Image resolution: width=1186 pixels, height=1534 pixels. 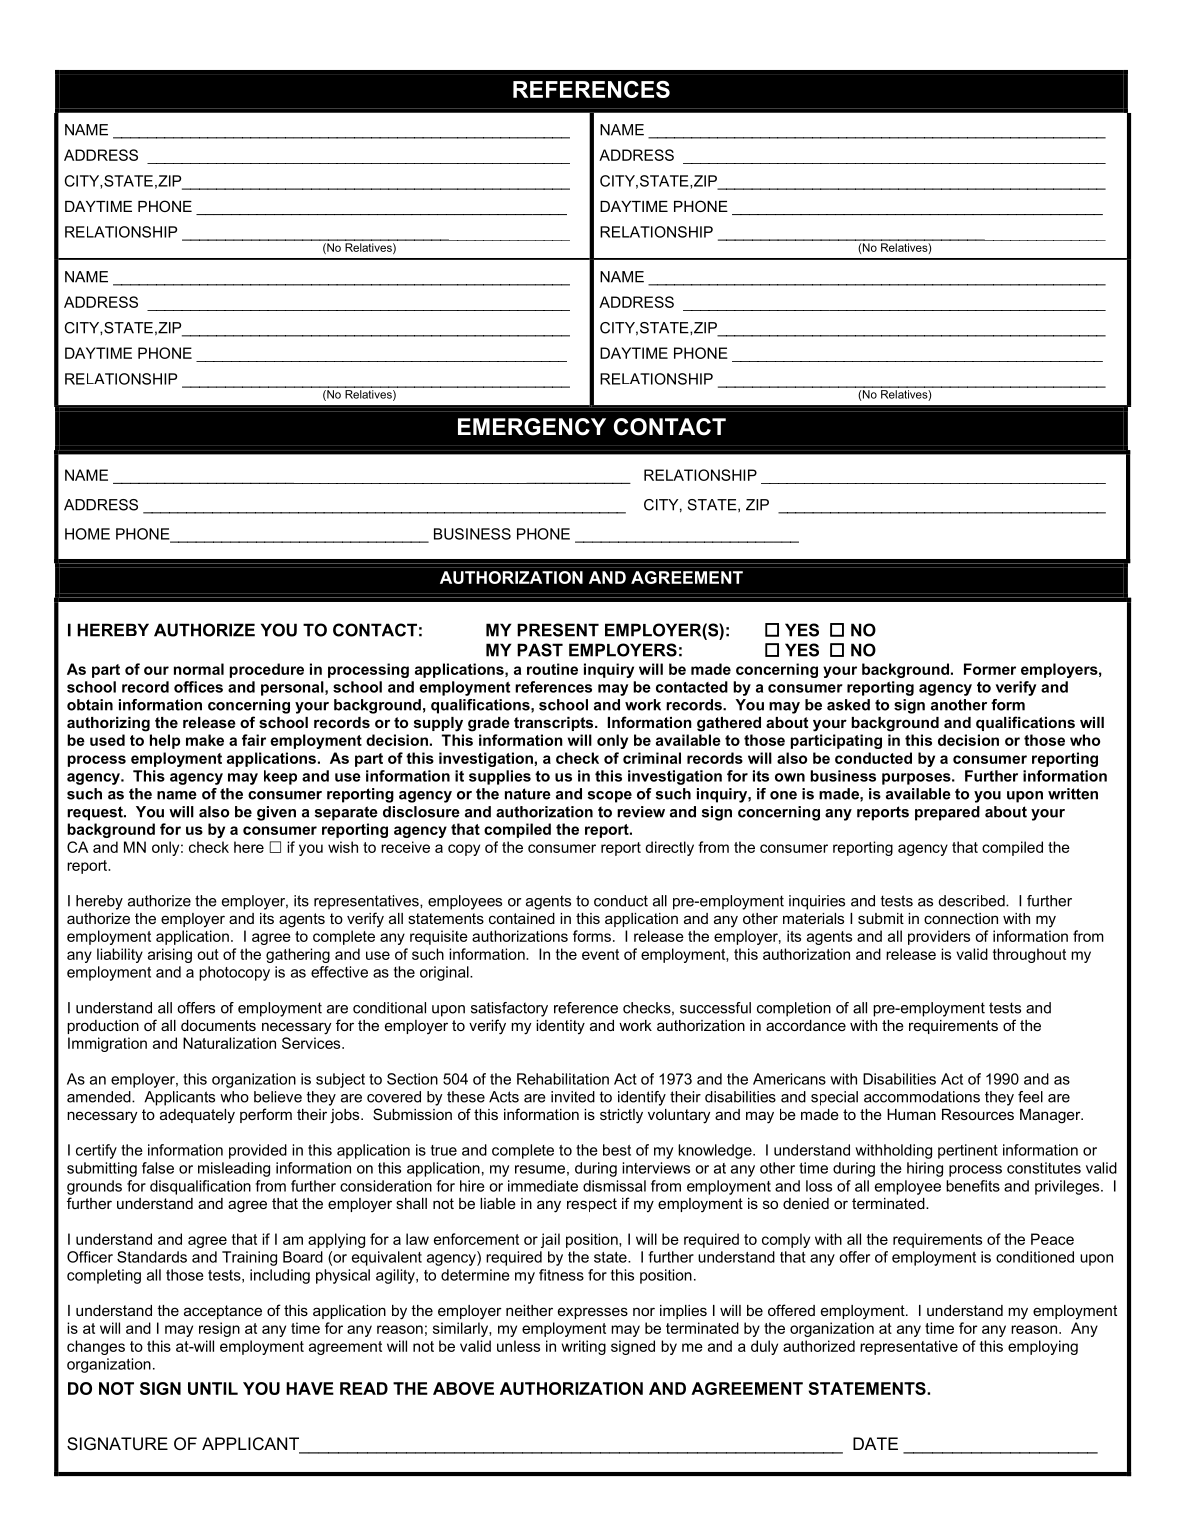 I want to click on benefits, so click(x=973, y=1186).
